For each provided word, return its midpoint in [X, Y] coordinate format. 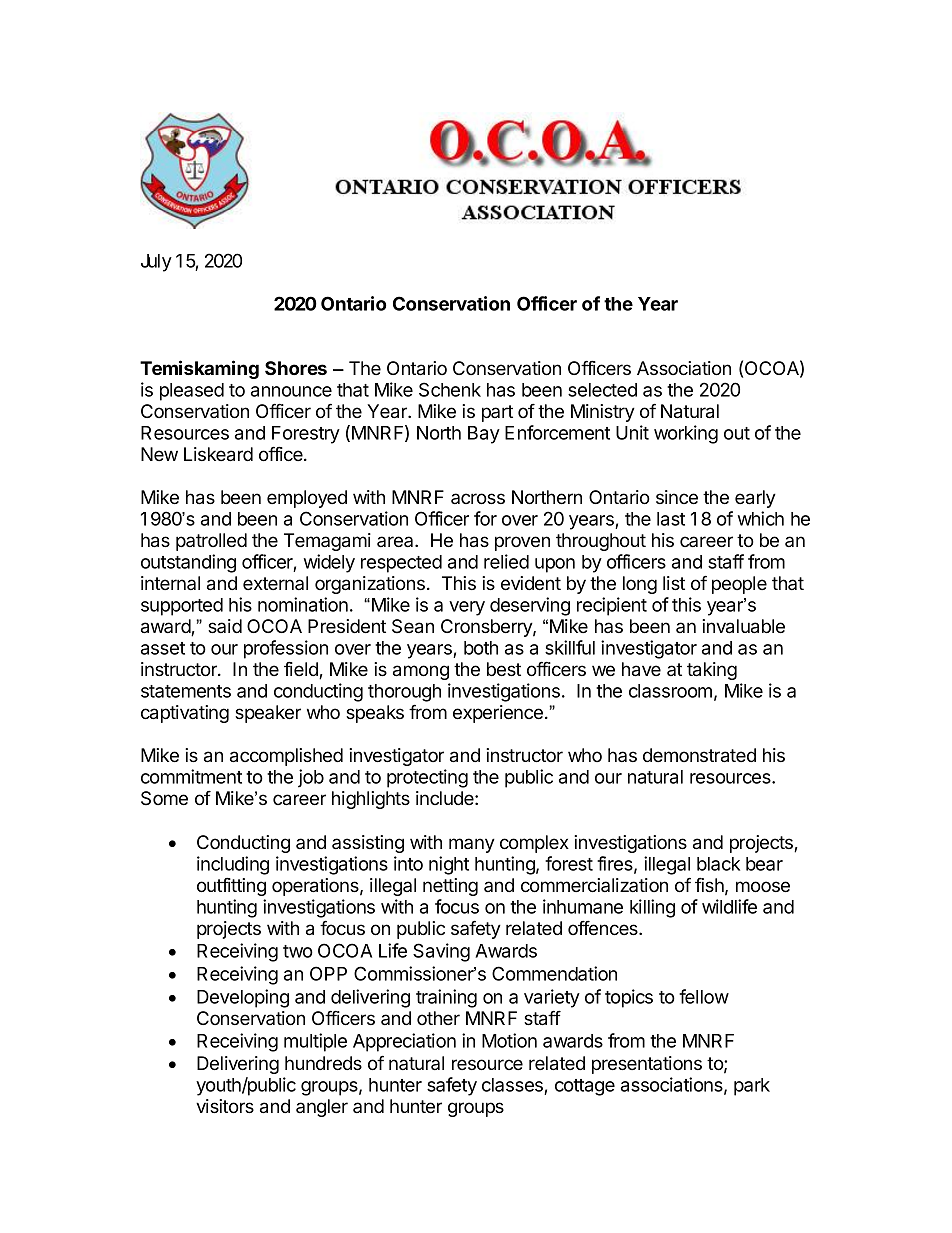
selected [602, 390]
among [421, 672]
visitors [225, 1106]
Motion [509, 1040]
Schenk [450, 389]
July [156, 263]
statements [186, 691]
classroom [670, 691]
